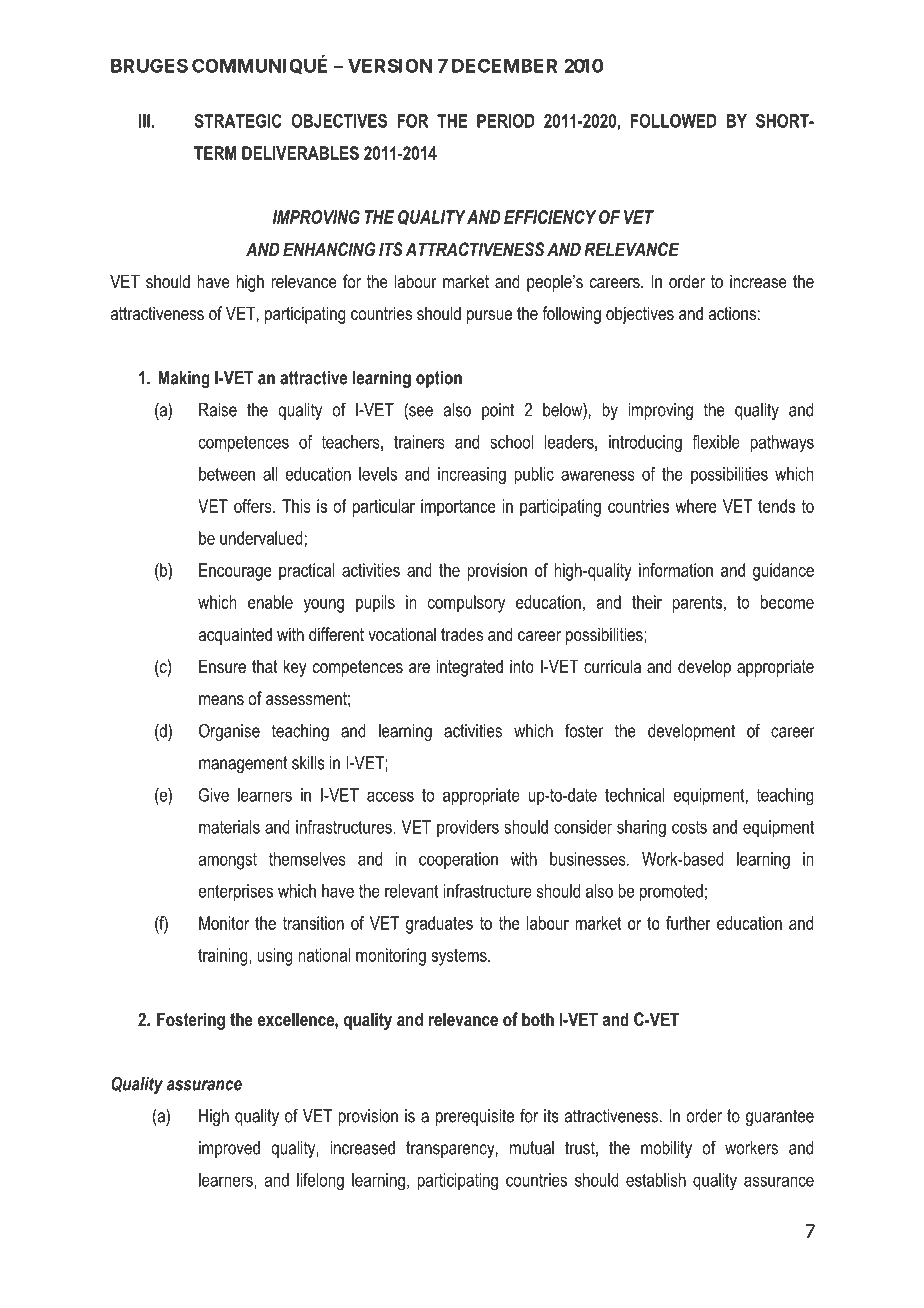  What do you see at coordinates (184, 379) in the image?
I see `Making` at bounding box center [184, 379].
